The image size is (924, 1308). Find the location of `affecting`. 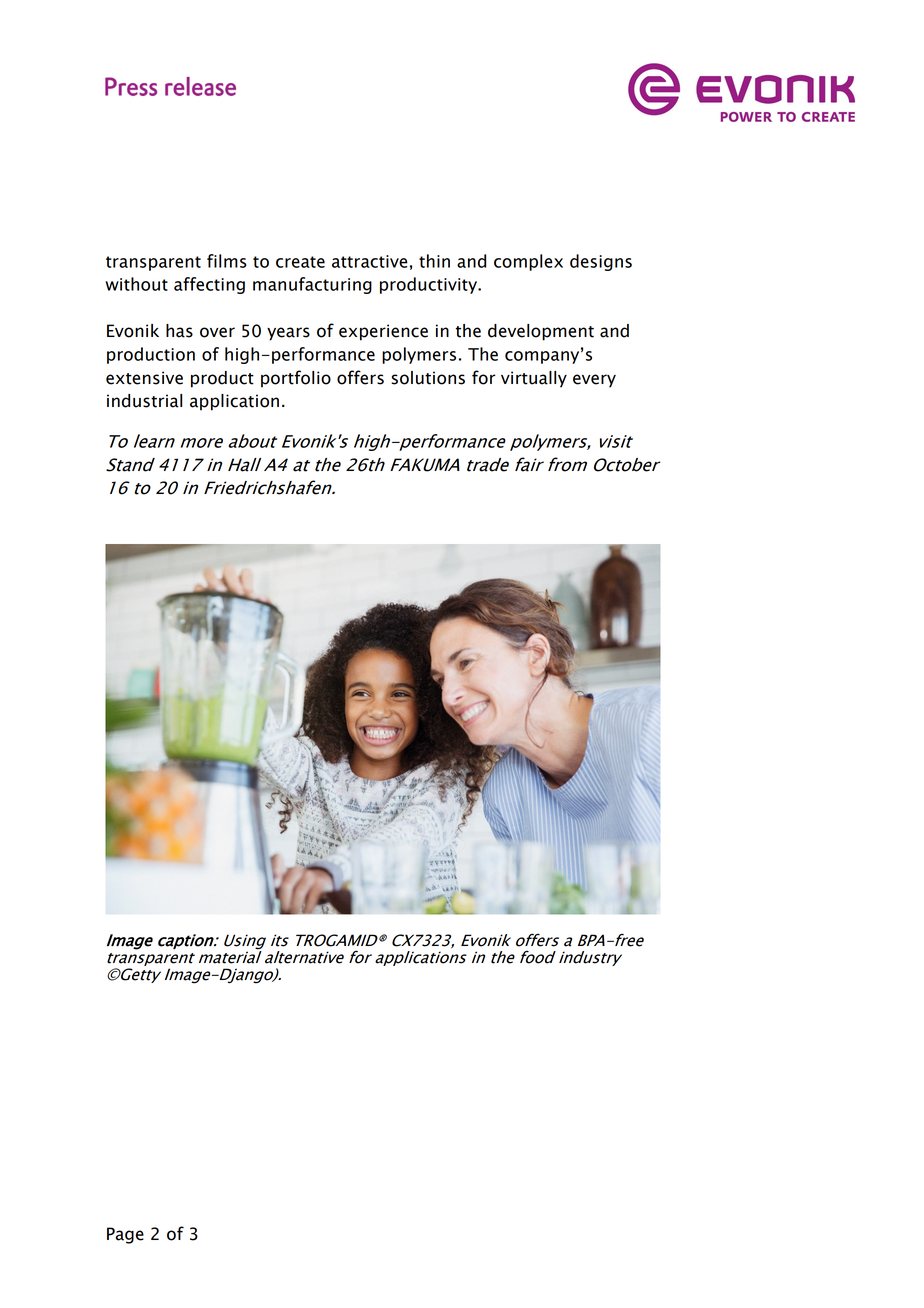

affecting is located at coordinates (209, 285).
